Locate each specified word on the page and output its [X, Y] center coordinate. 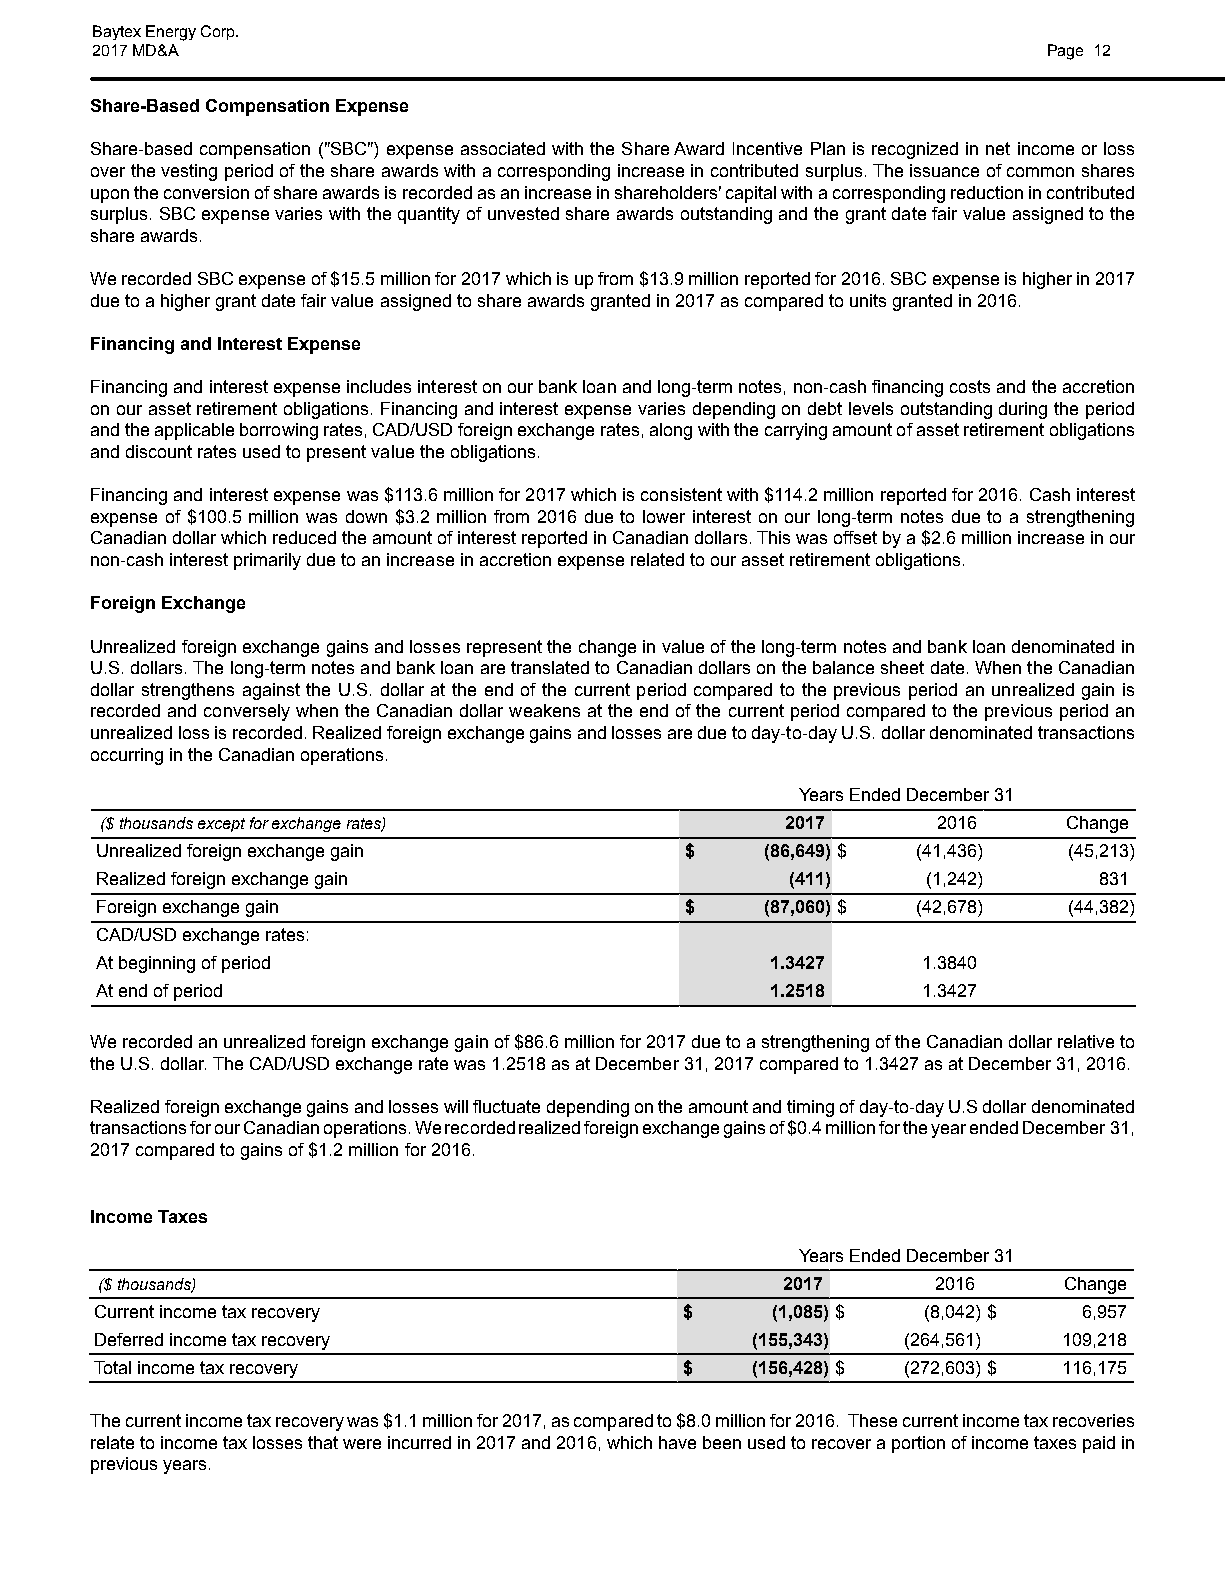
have [677, 1442]
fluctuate [506, 1106]
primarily [267, 561]
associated [503, 148]
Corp [219, 32]
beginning [157, 964]
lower [664, 516]
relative [1086, 1041]
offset [855, 537]
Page [1065, 52]
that [323, 1442]
